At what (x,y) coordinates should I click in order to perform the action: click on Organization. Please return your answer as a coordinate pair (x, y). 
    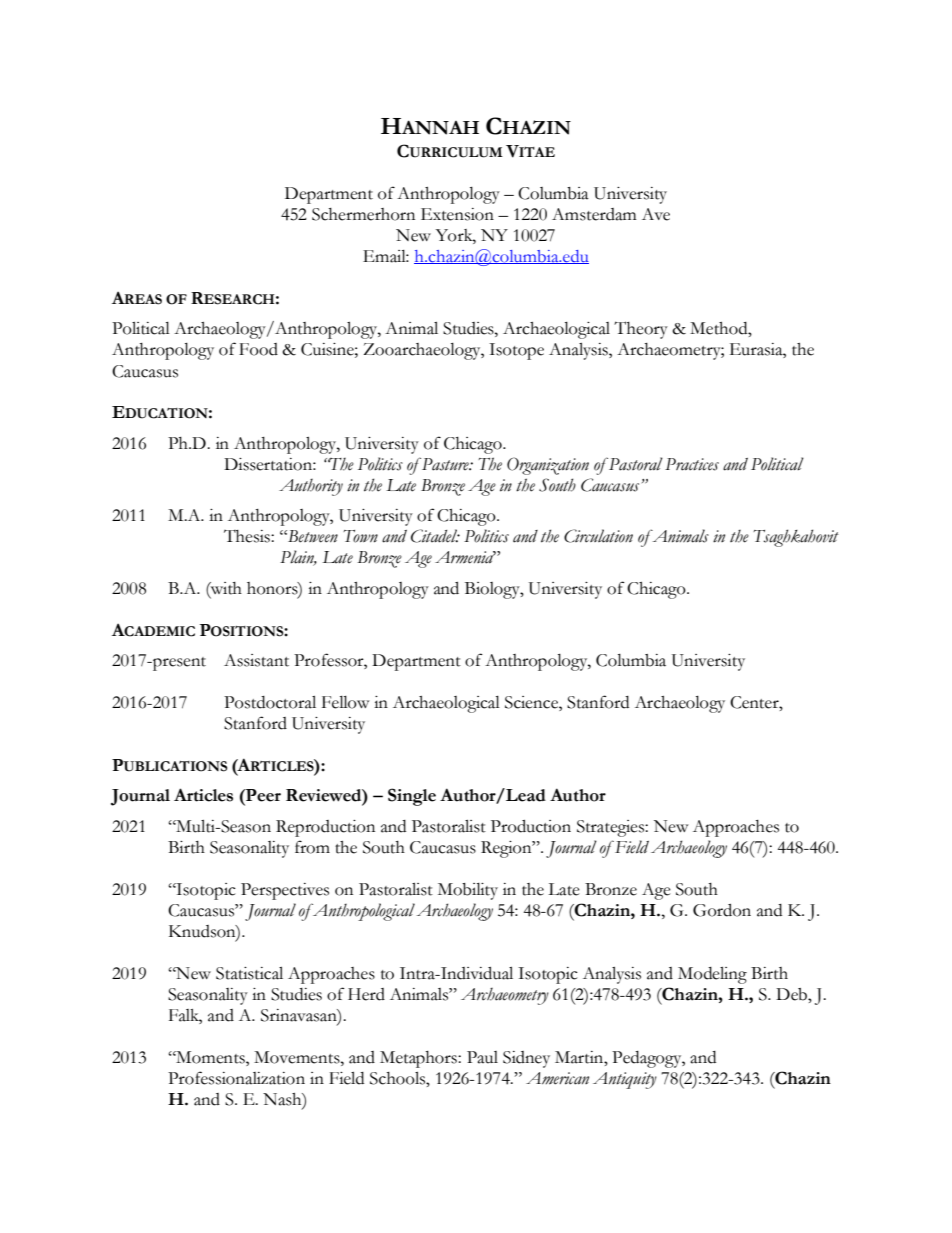
    Looking at the image, I should click on (548, 466).
